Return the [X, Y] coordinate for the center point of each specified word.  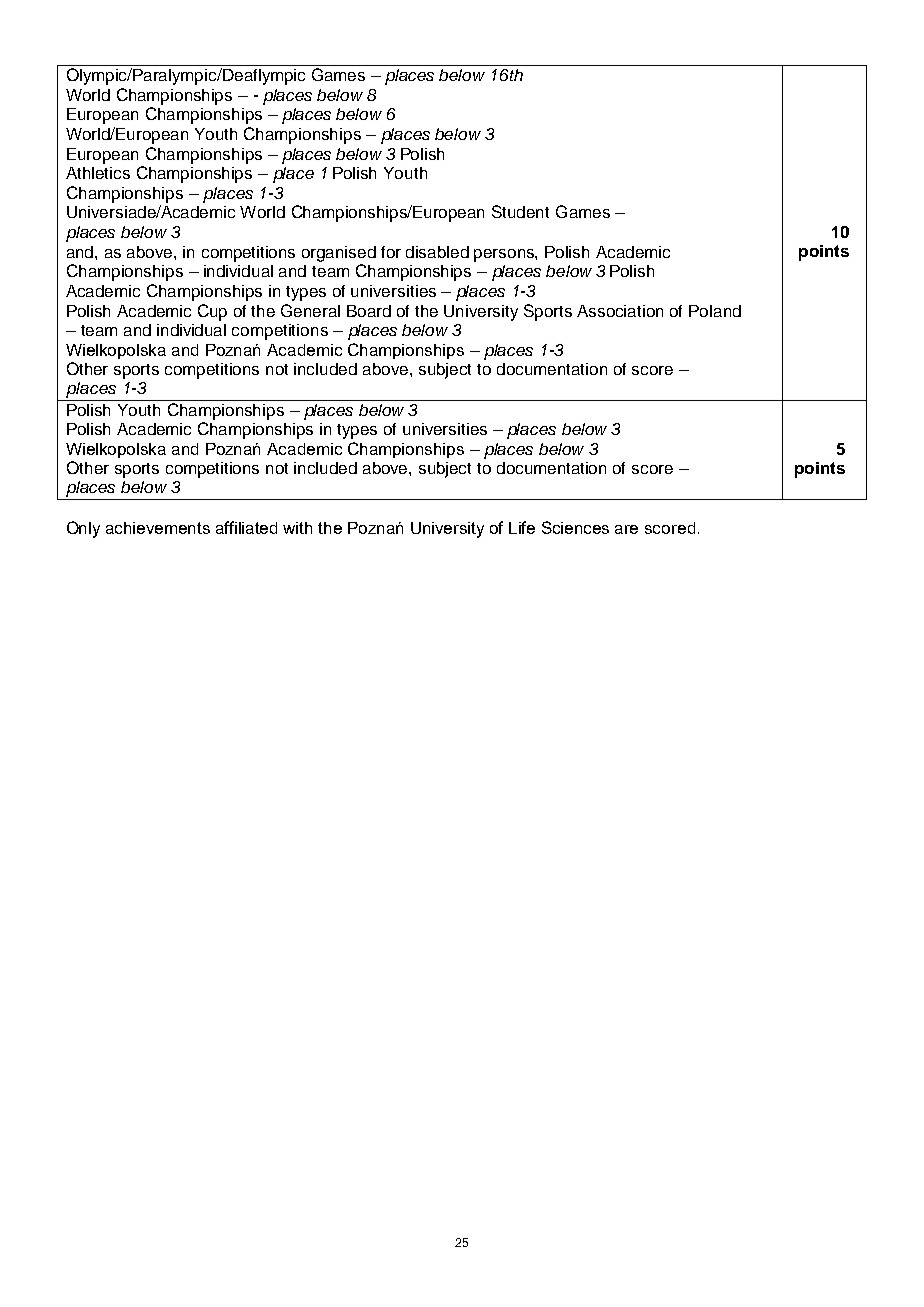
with [297, 528]
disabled [437, 252]
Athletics [98, 173]
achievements [158, 528]
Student [520, 211]
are [626, 529]
